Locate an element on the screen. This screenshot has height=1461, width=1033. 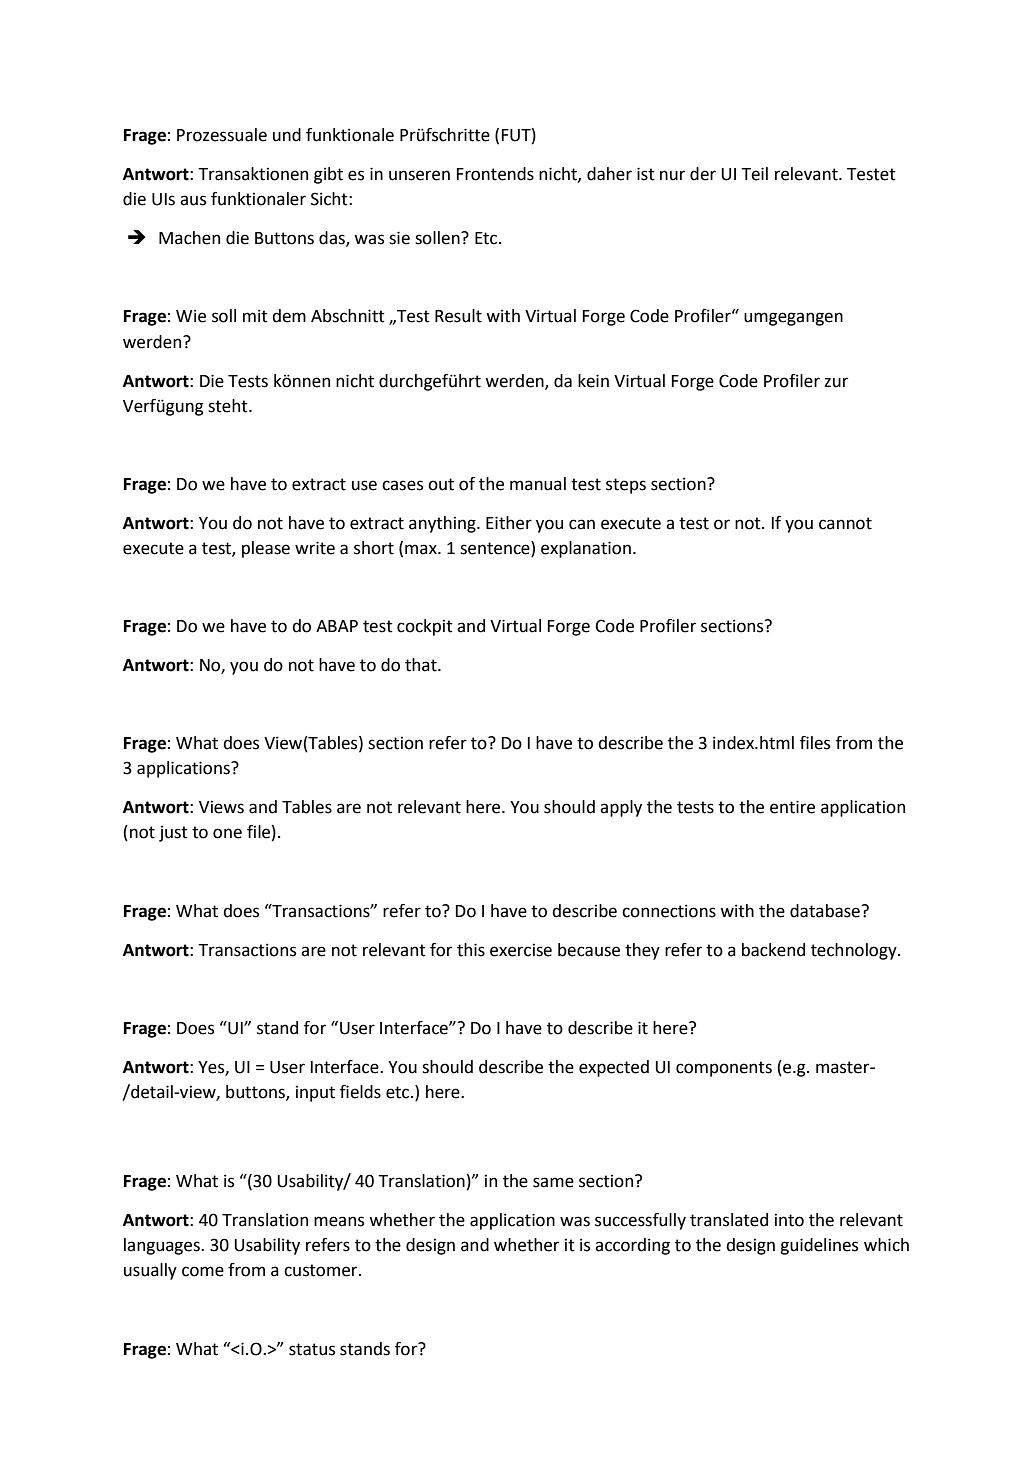
der is located at coordinates (703, 174).
